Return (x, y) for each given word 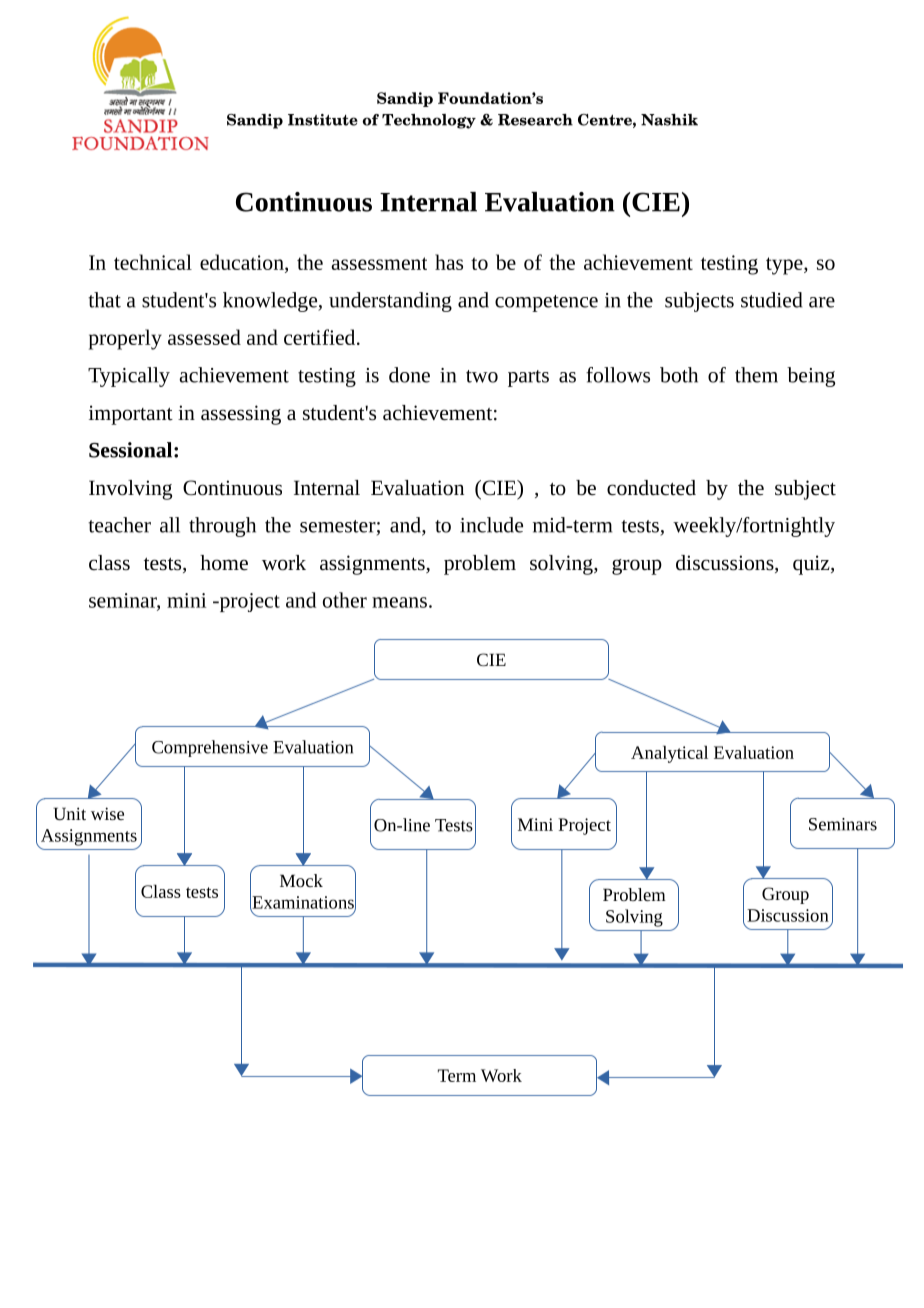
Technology (429, 121)
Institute (323, 120)
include (491, 525)
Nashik (669, 120)
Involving (130, 490)
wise (107, 813)
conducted (651, 488)
